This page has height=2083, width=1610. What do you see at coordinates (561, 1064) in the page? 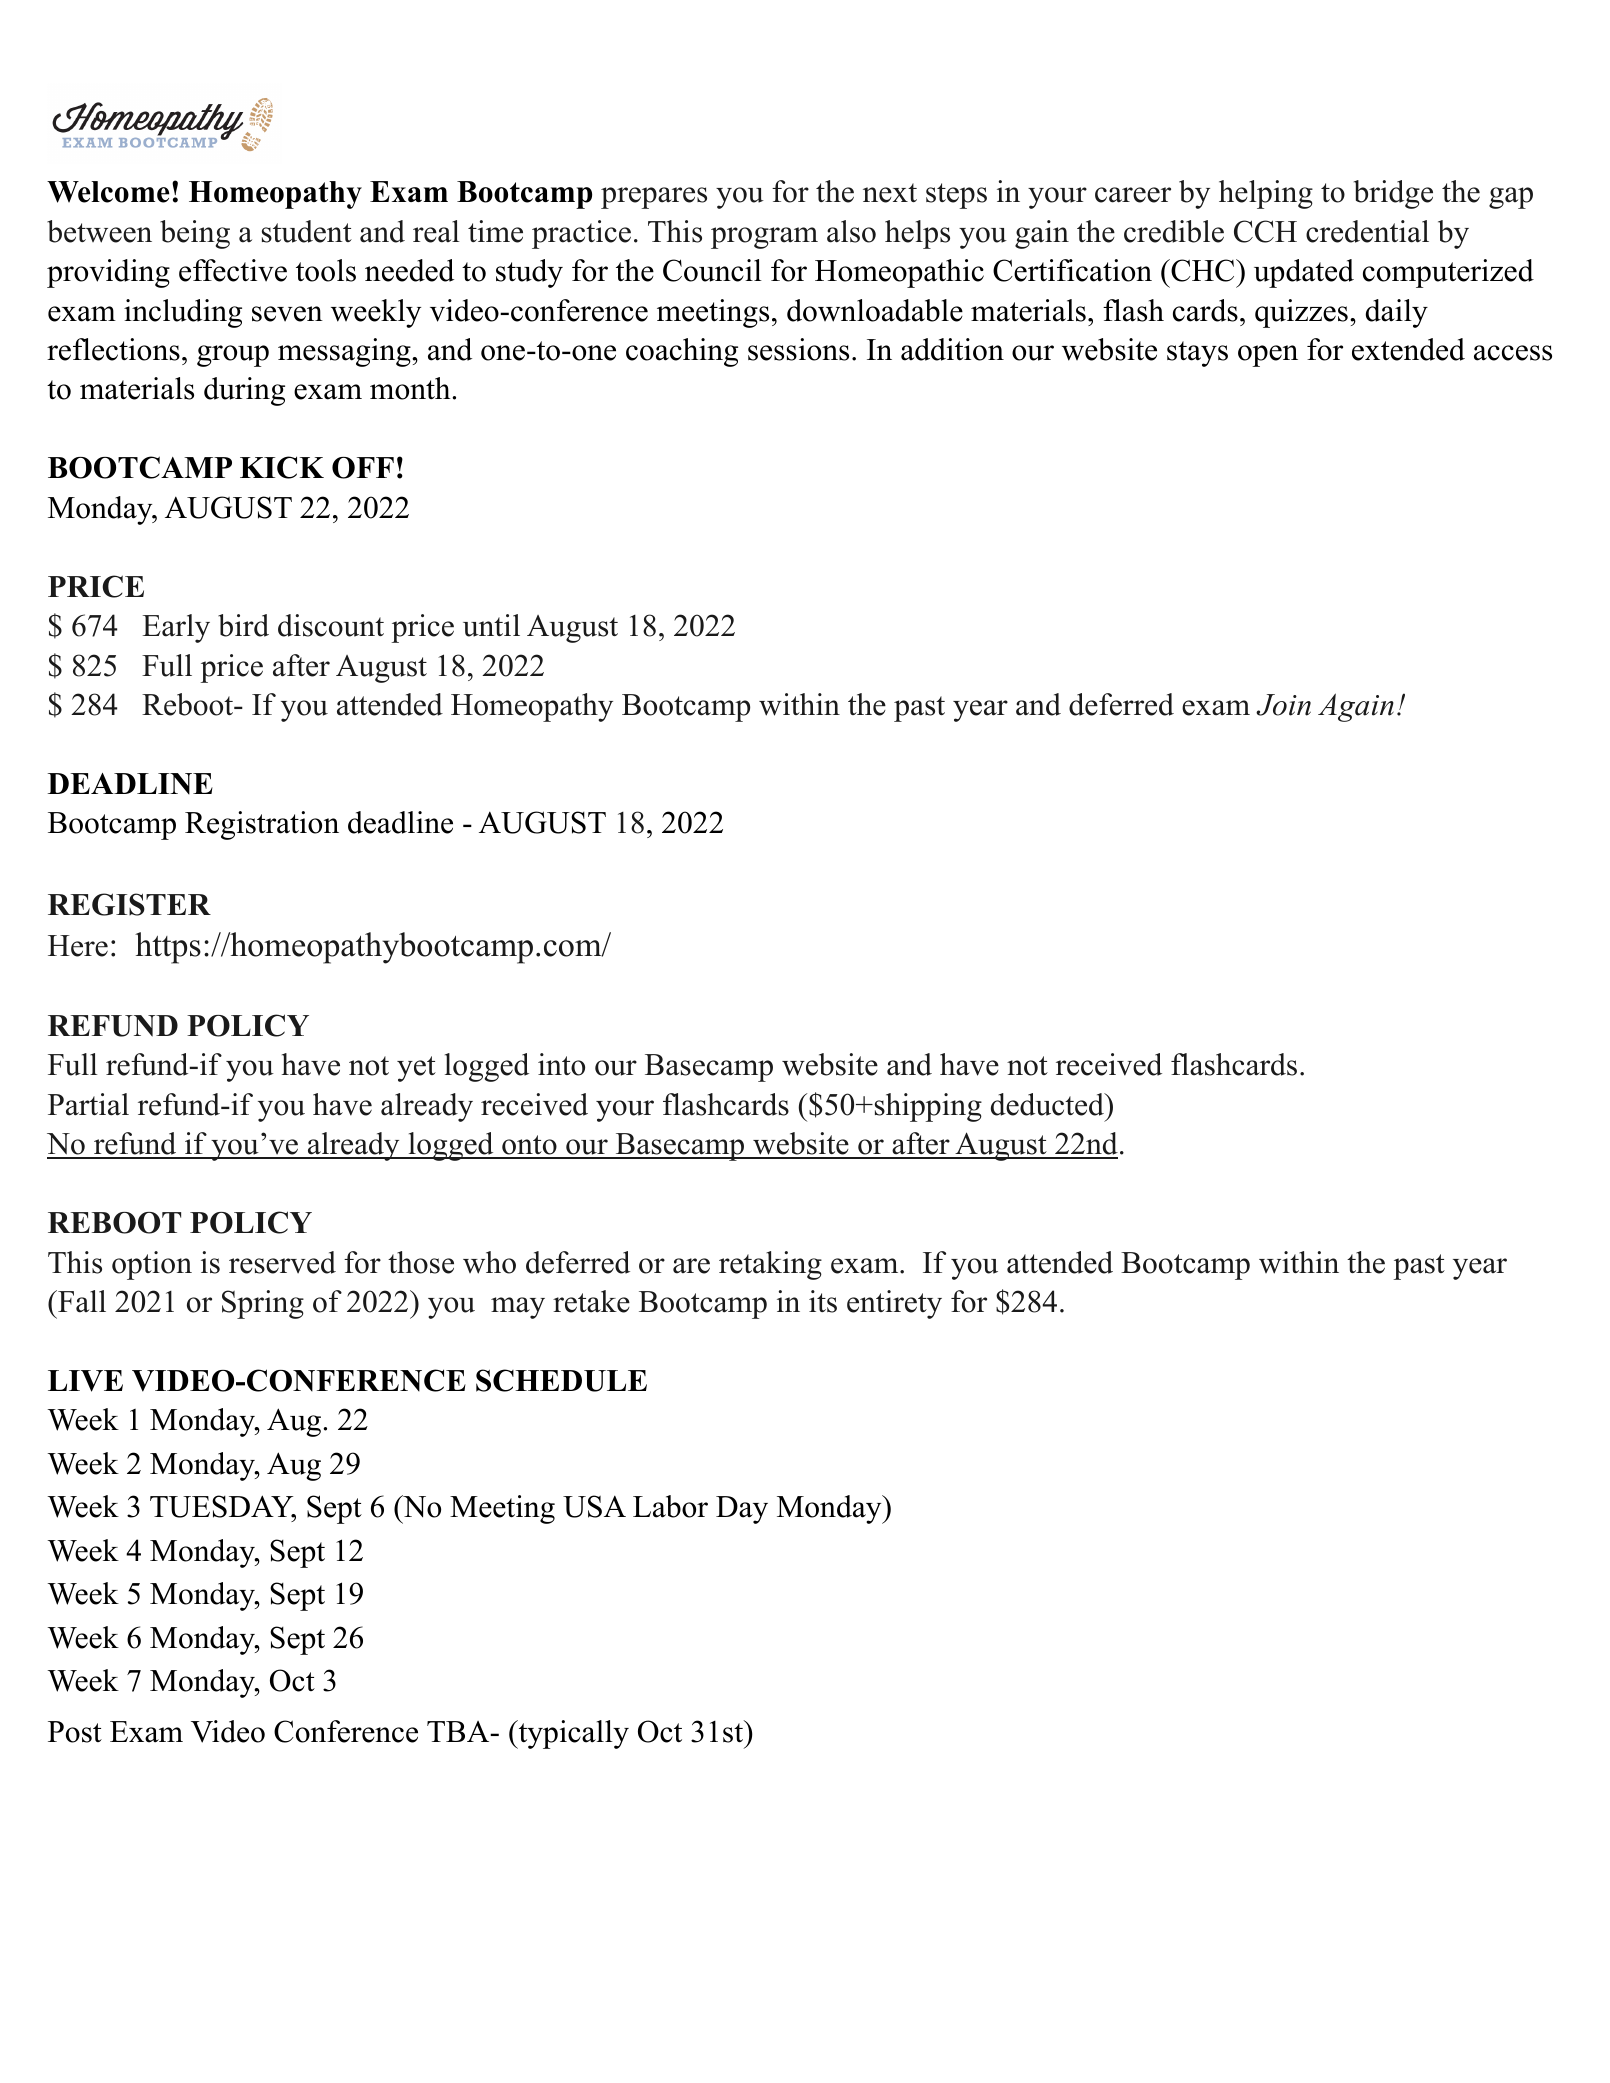
I see `into` at bounding box center [561, 1064].
